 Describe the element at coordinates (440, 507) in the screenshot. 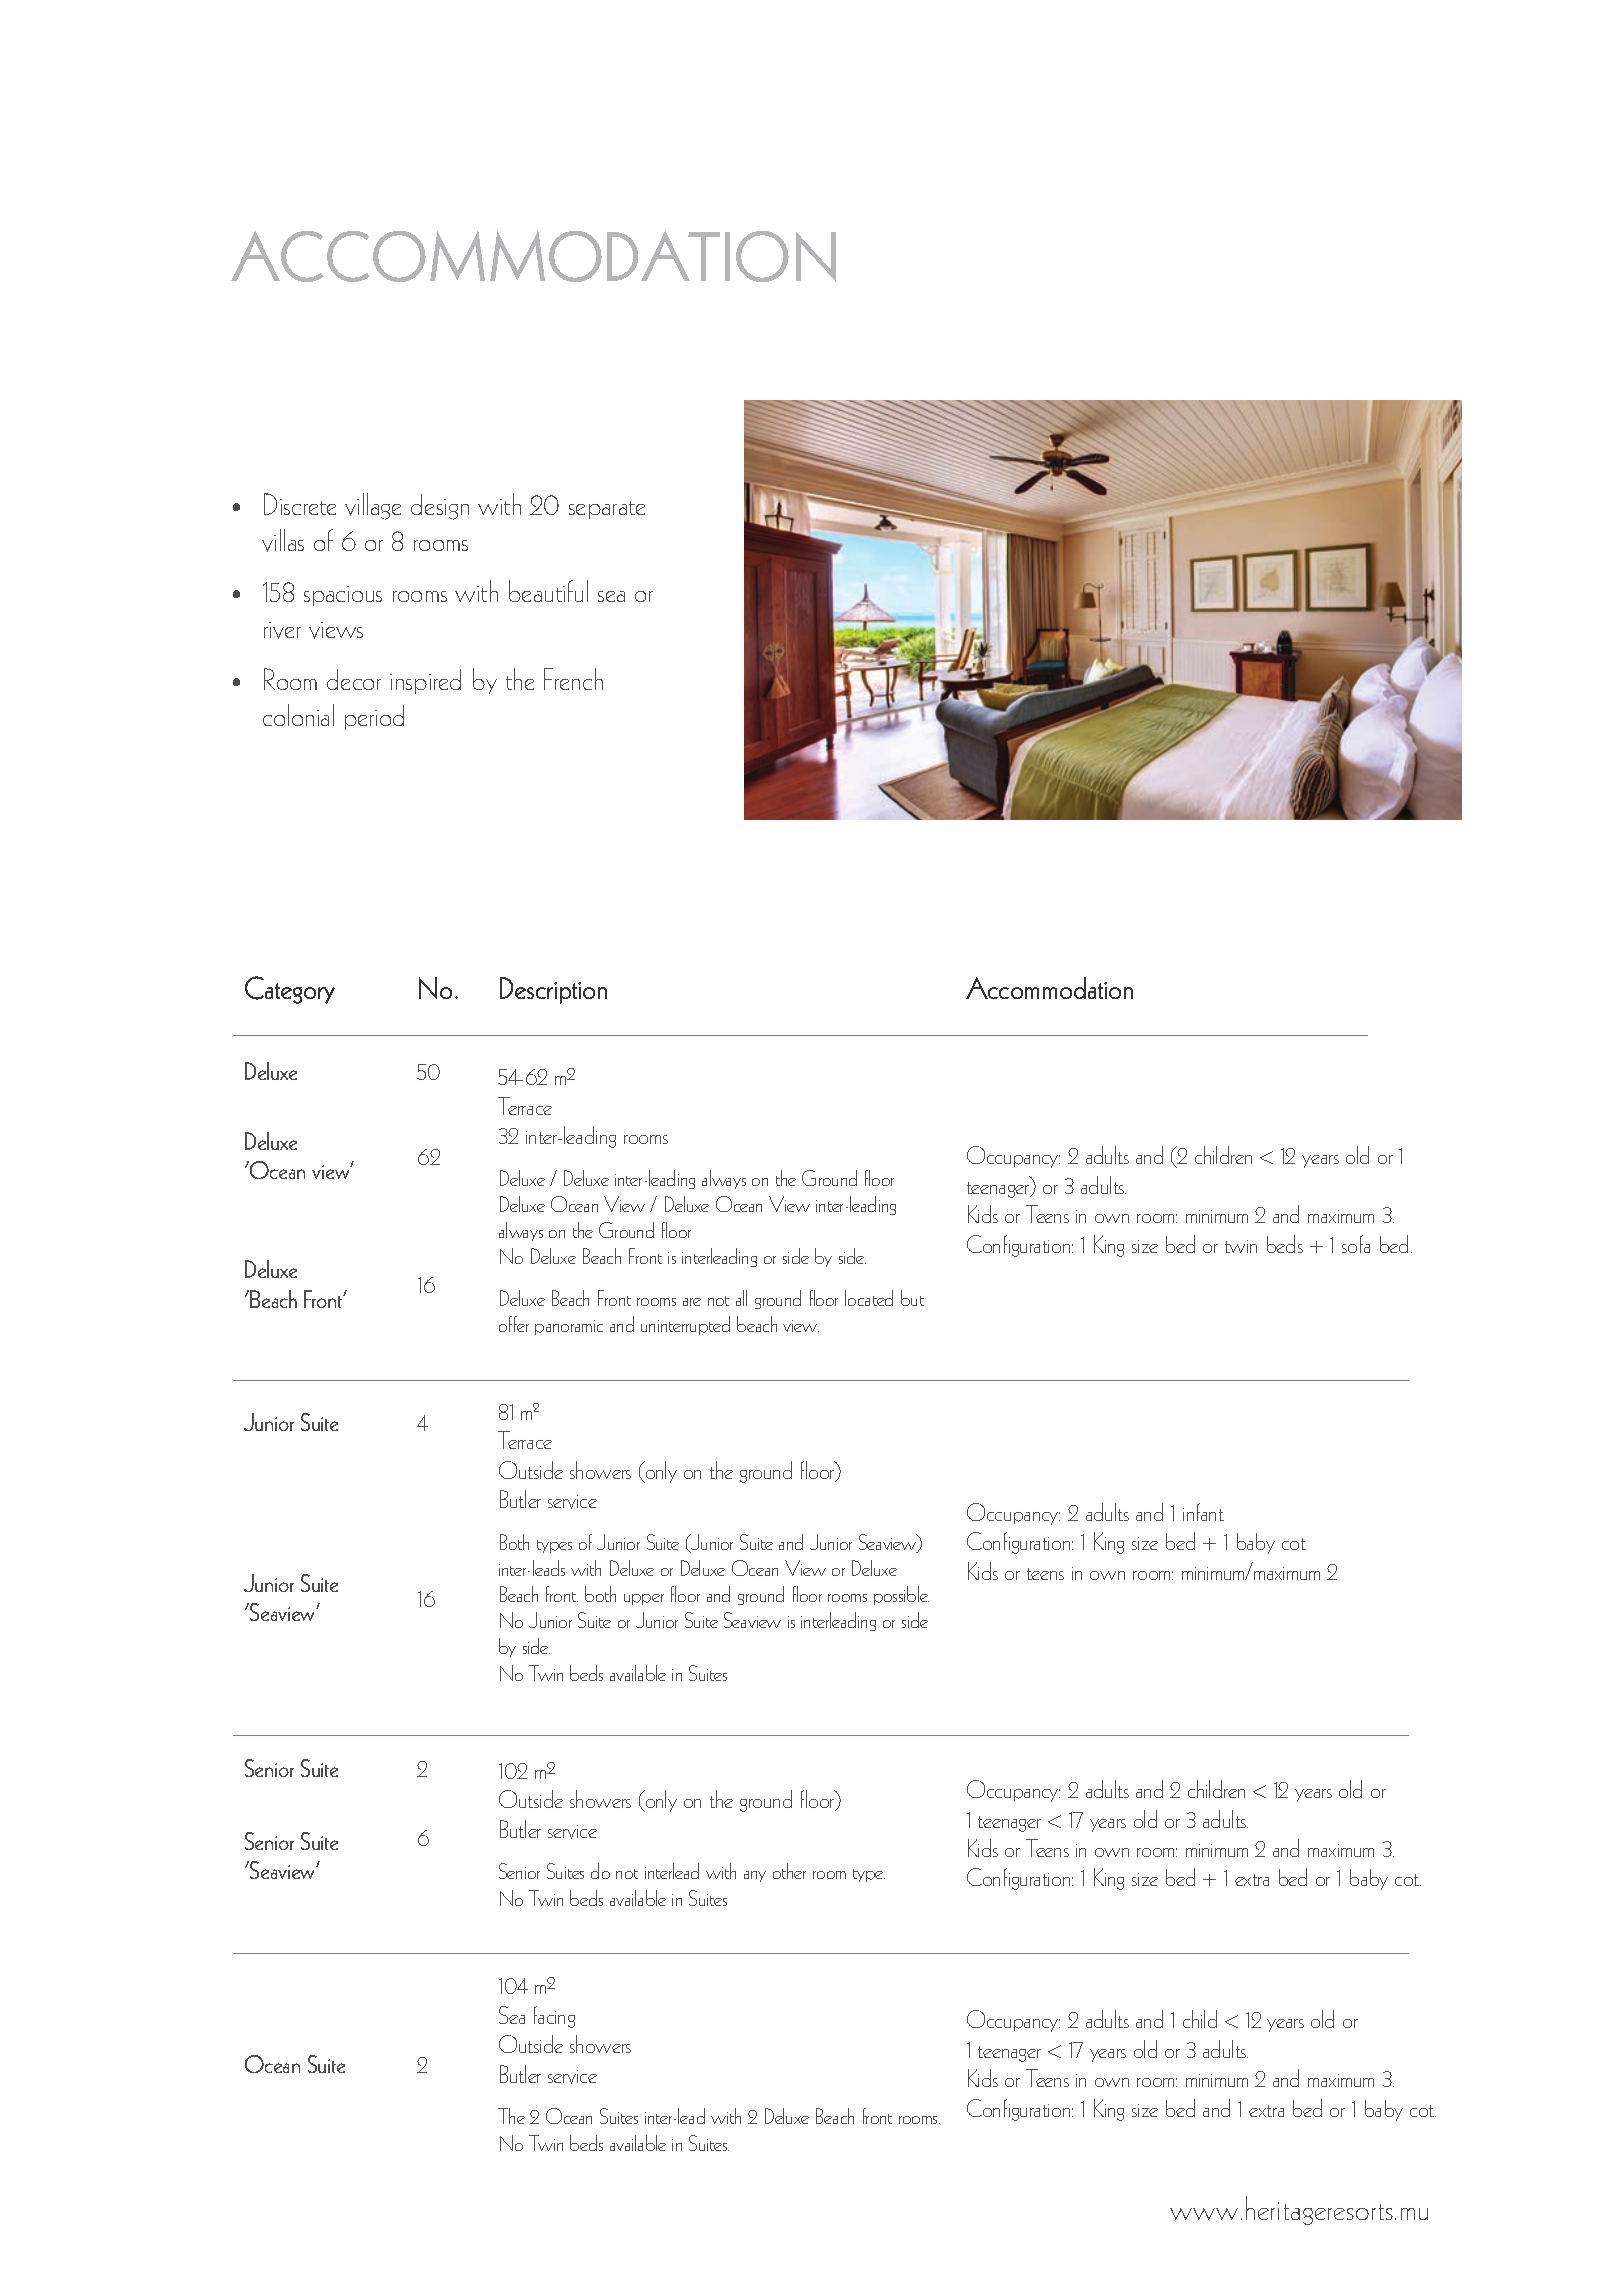

I see `design` at that location.
